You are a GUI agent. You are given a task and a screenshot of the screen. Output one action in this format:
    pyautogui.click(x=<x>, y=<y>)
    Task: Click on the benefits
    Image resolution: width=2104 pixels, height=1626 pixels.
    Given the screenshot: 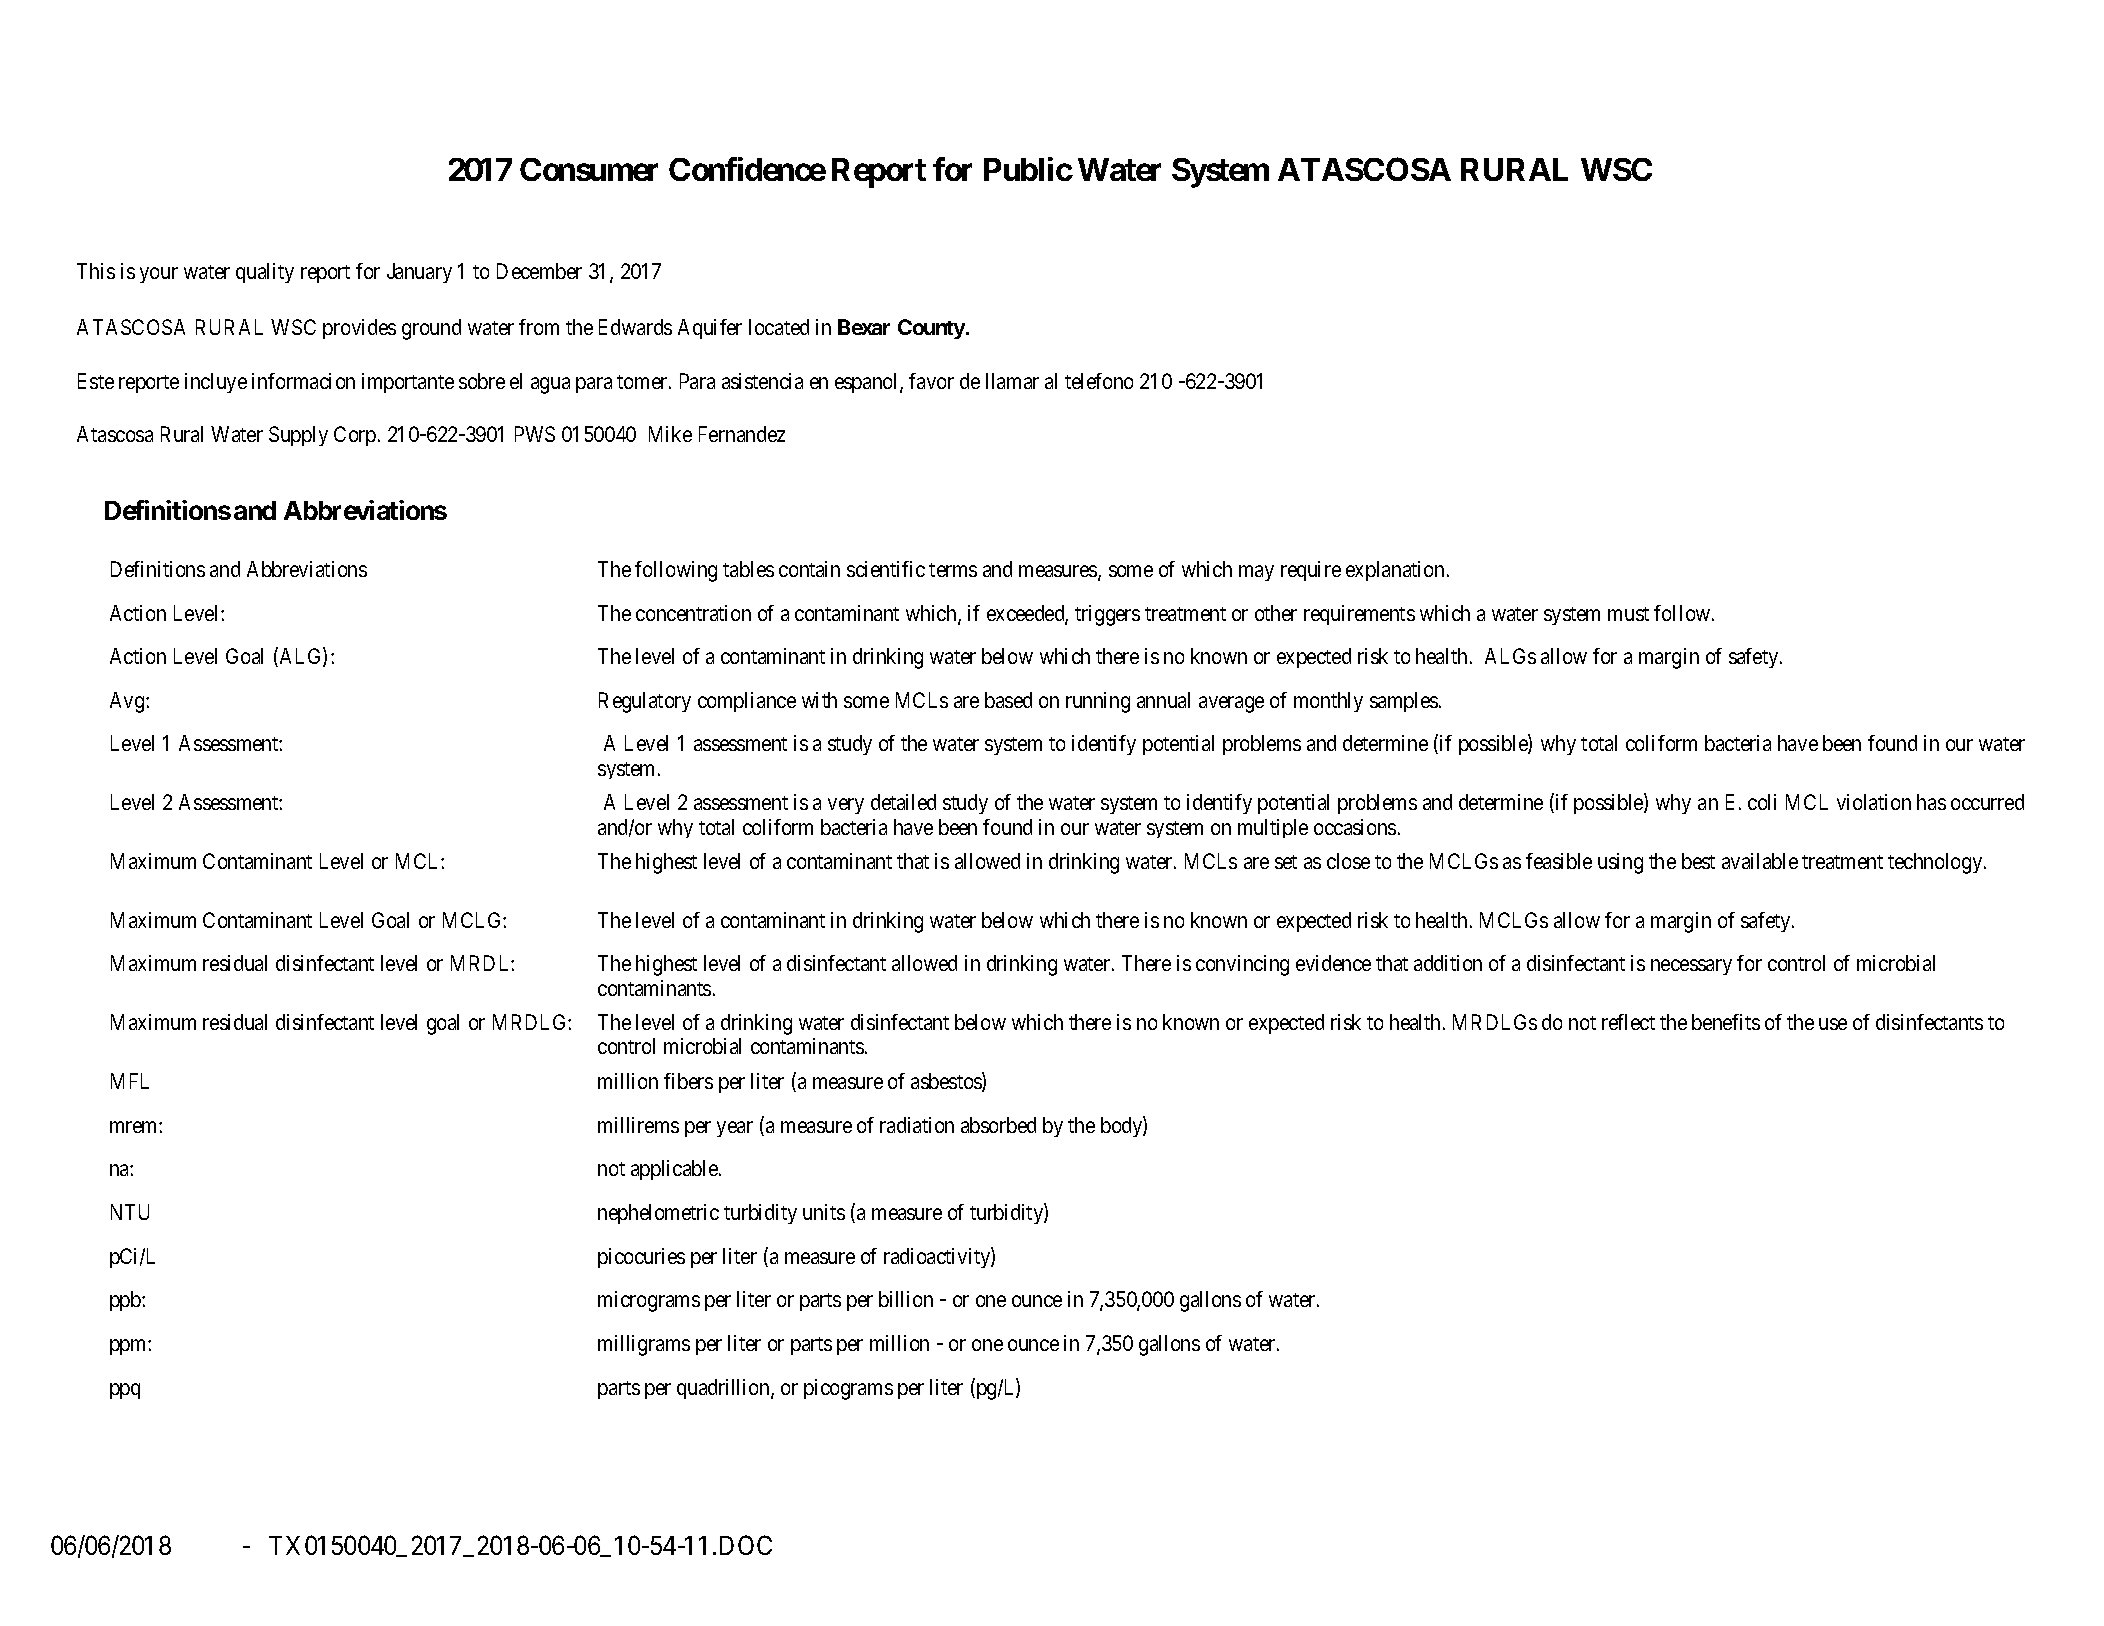 What is the action you would take?
    pyautogui.click(x=1726, y=1022)
